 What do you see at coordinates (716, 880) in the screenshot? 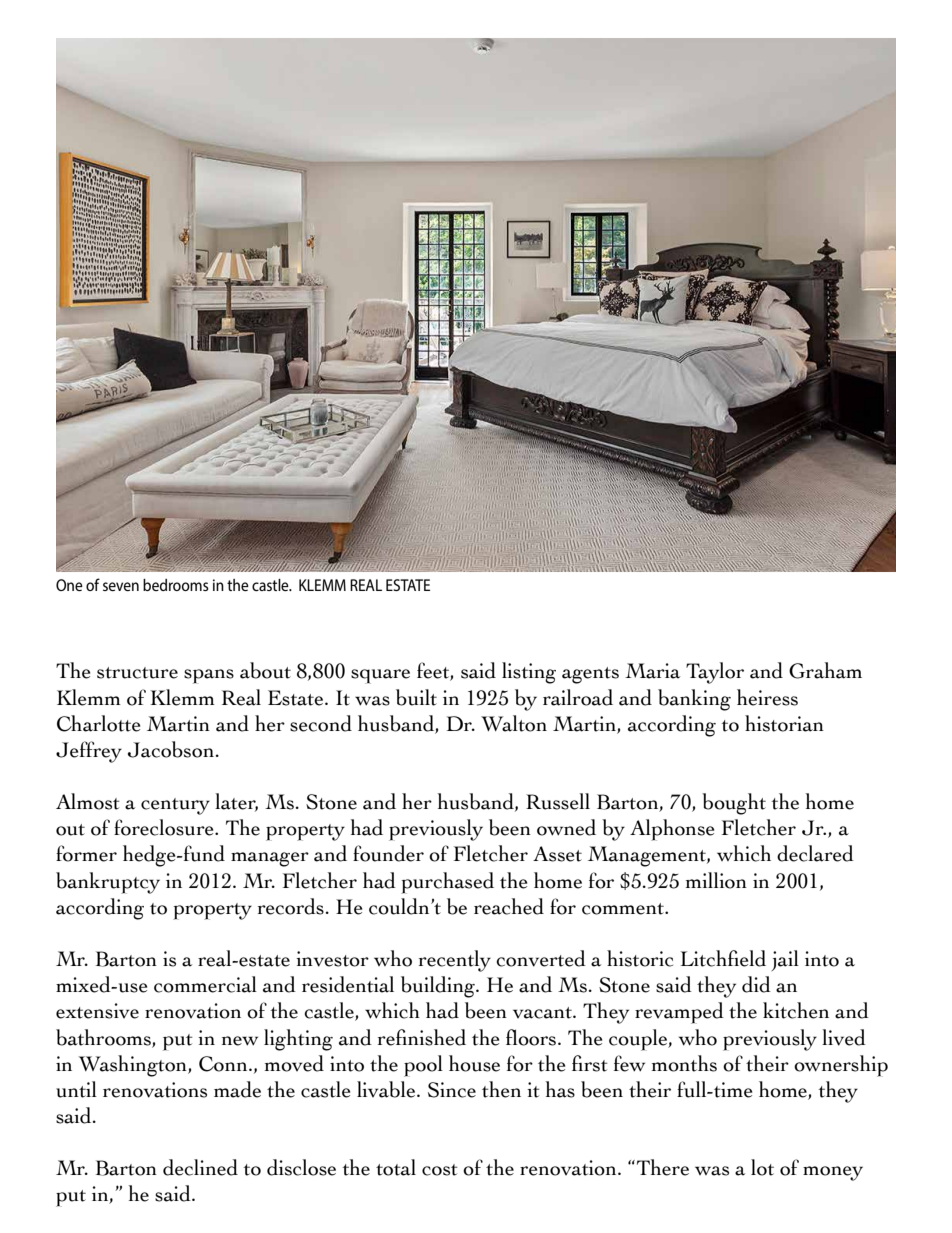
I see `million` at bounding box center [716, 880].
